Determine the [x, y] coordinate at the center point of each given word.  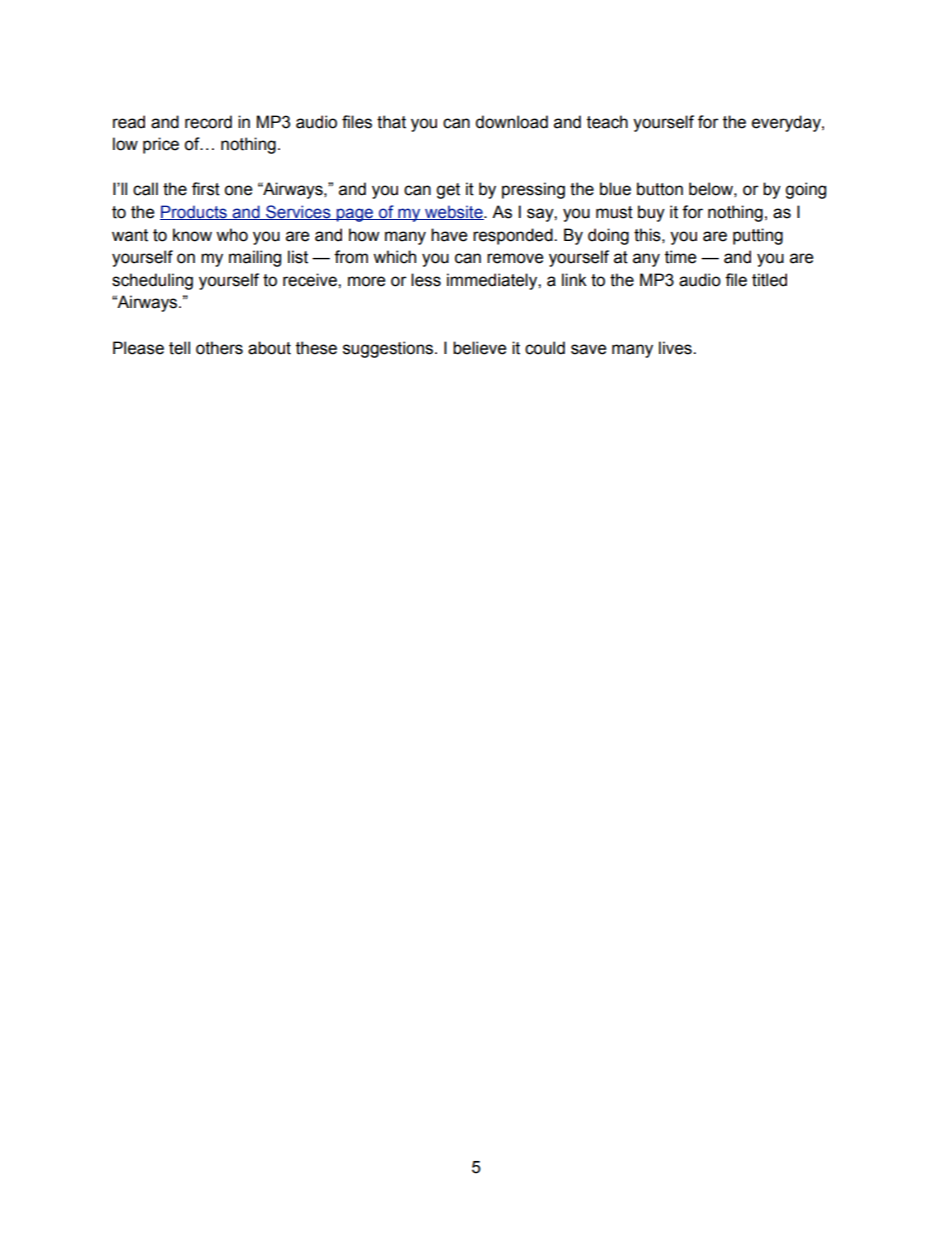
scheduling [152, 281]
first [206, 189]
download [511, 122]
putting [758, 236]
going [805, 190]
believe [480, 348]
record [208, 122]
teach [607, 122]
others [219, 348]
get [448, 191]
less [426, 280]
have [449, 235]
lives [676, 348]
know [192, 235]
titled [769, 280]
